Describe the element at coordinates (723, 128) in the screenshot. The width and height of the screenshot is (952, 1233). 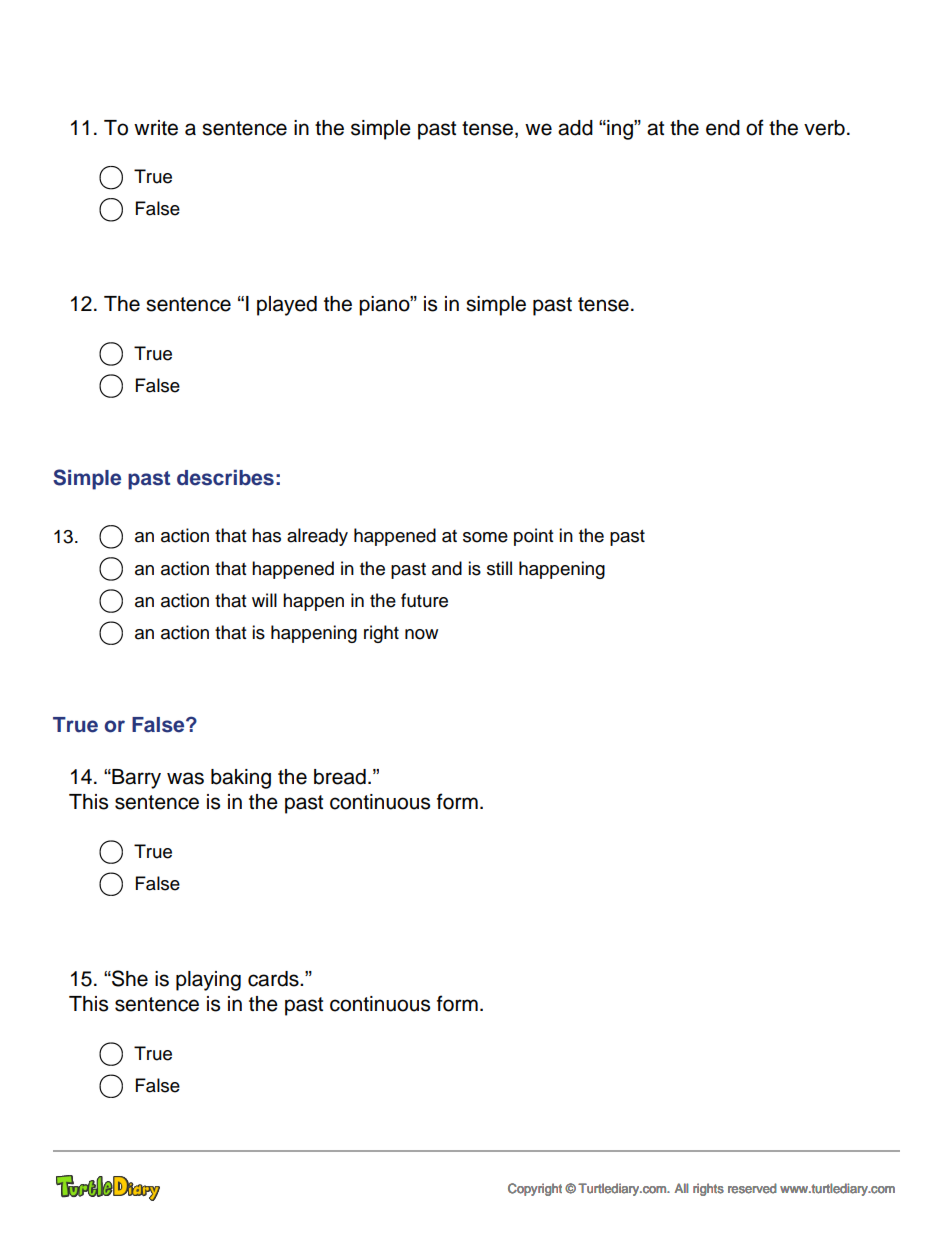
I see `end` at that location.
